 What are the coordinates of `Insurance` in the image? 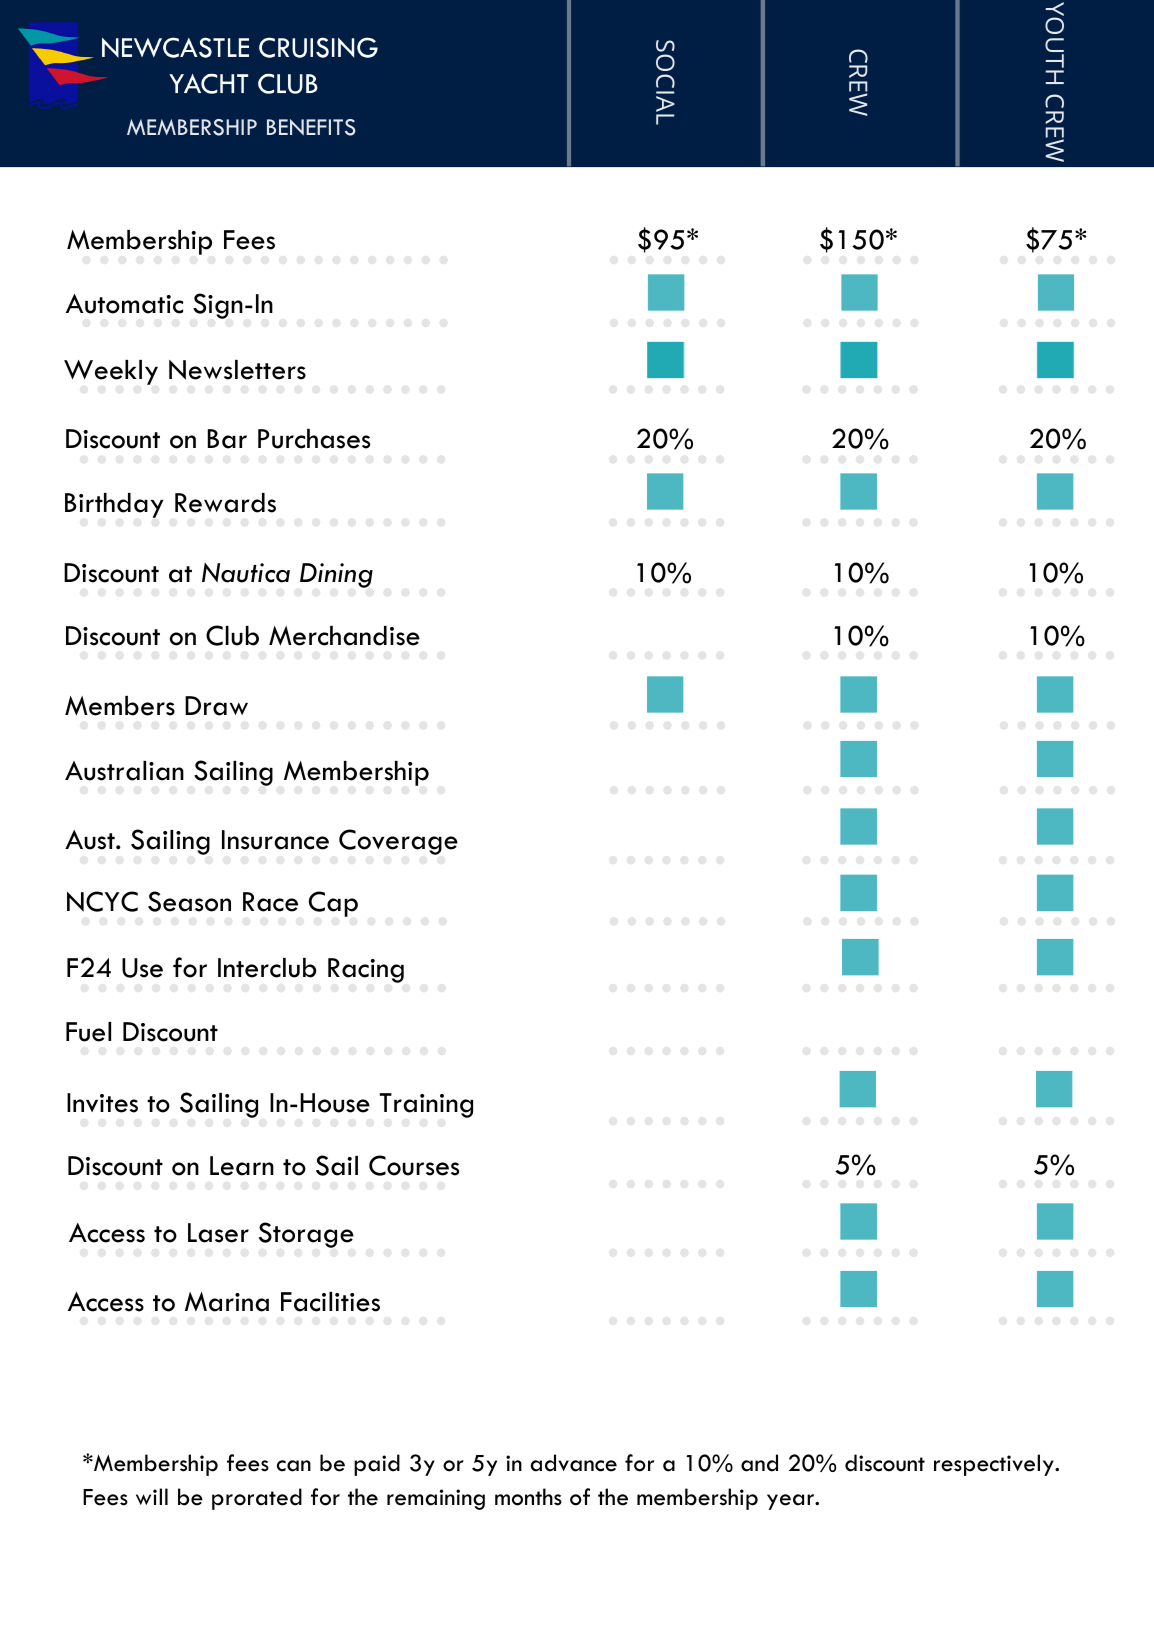 It's located at (275, 840).
